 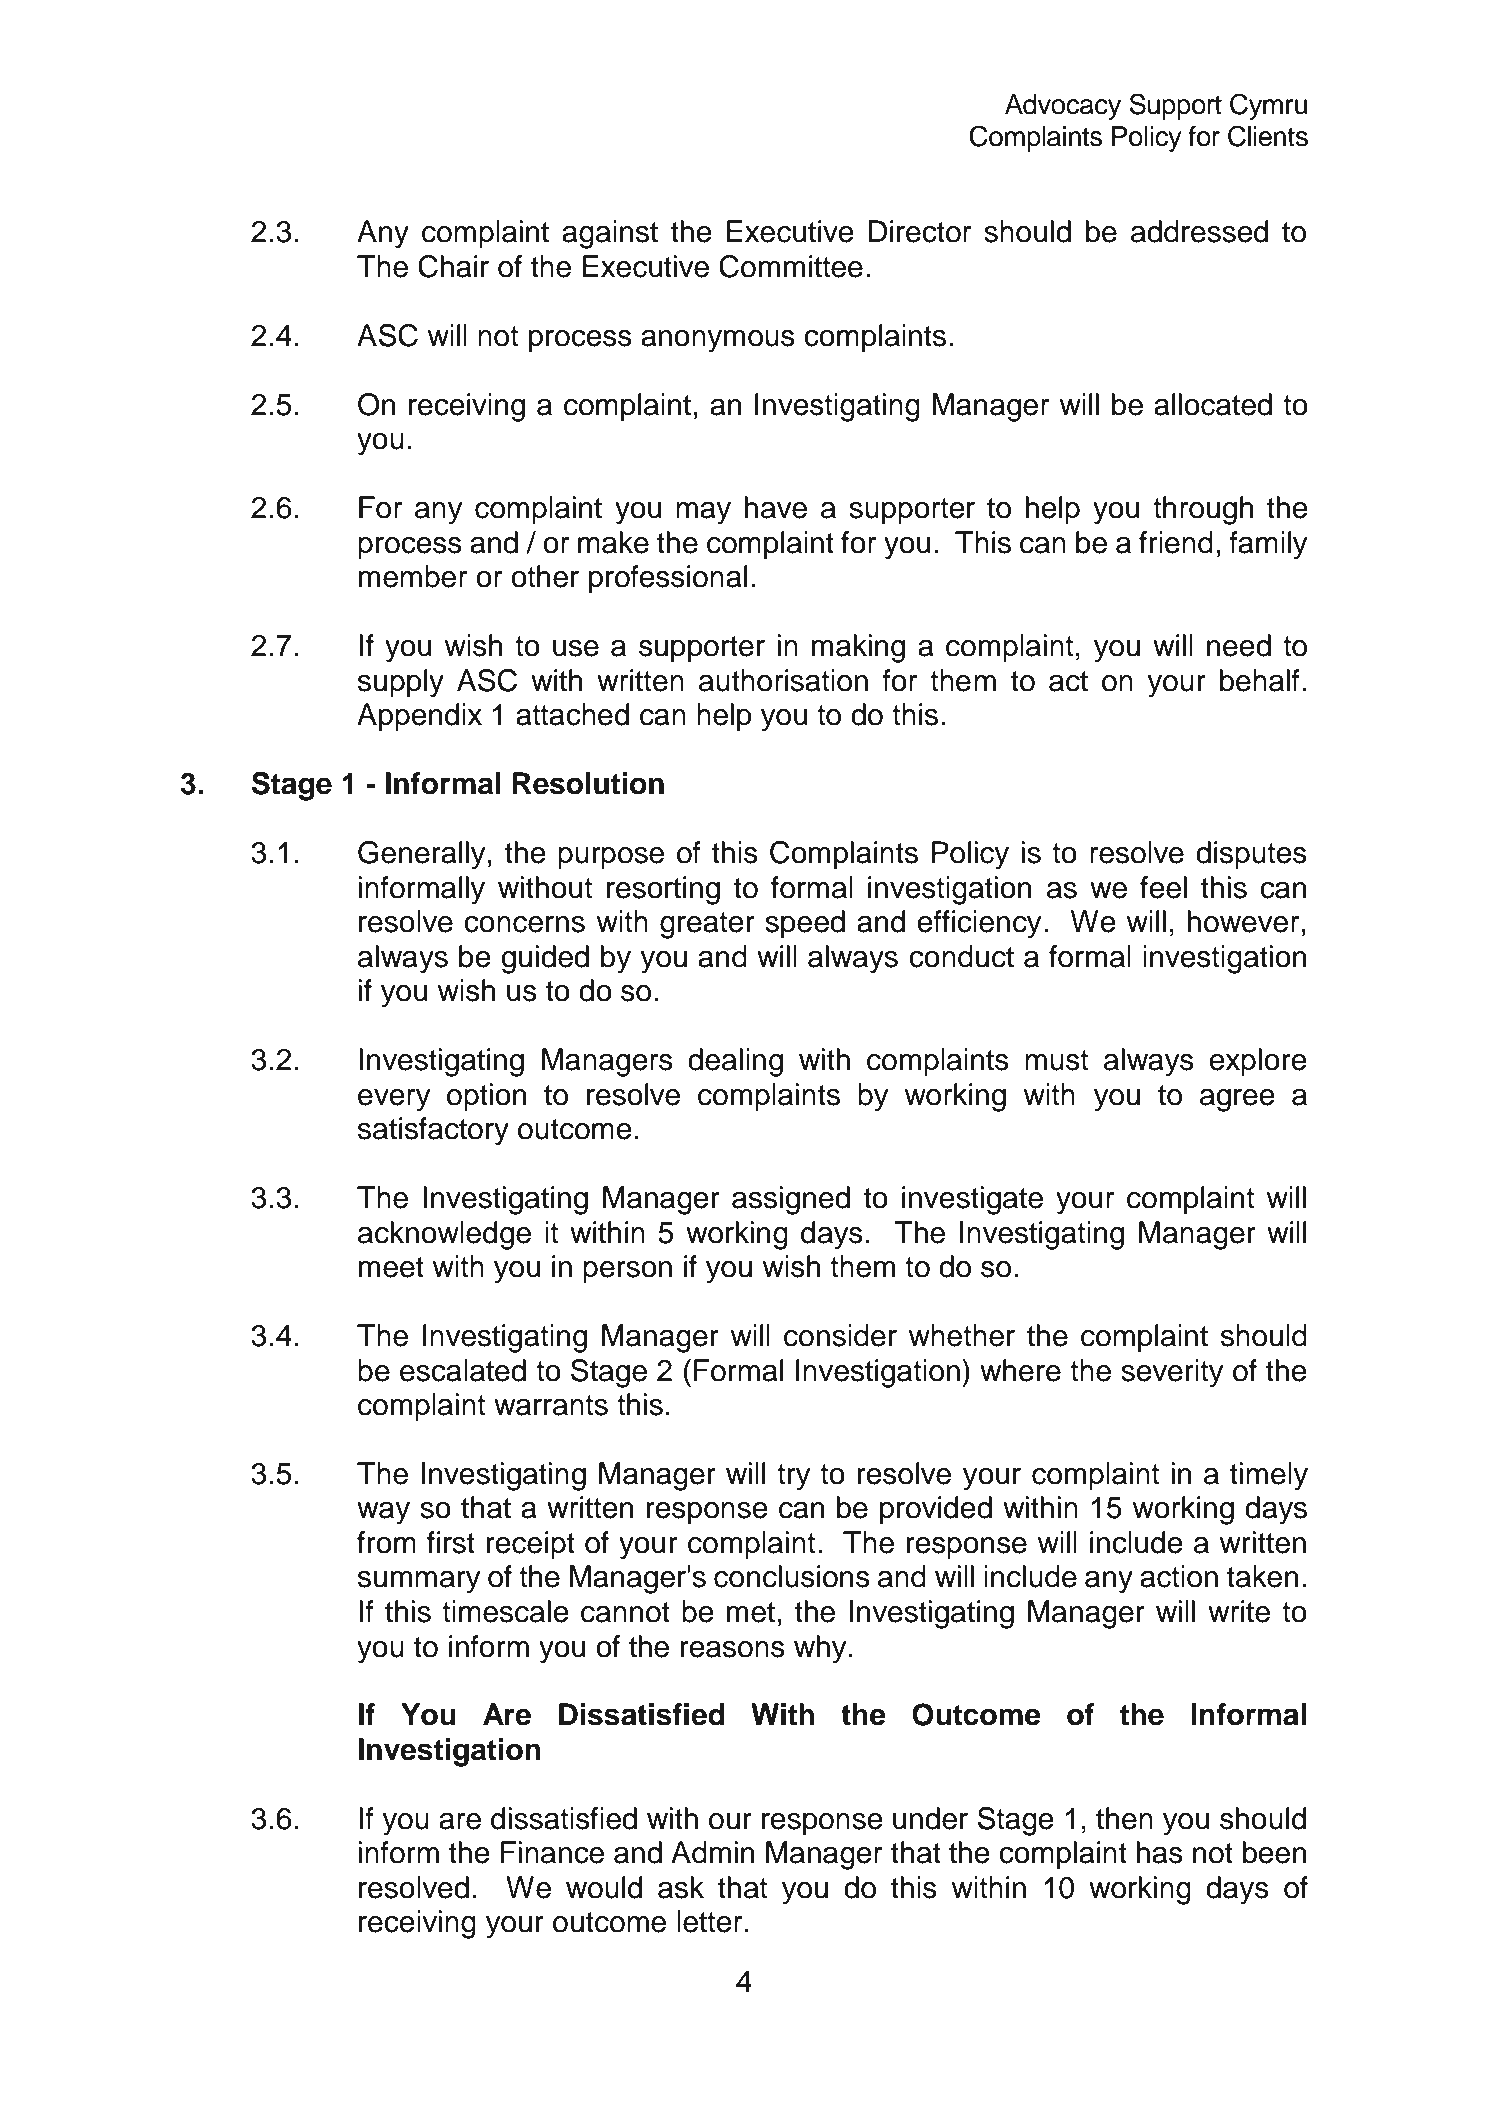 I want to click on severity, so click(x=1172, y=1373).
